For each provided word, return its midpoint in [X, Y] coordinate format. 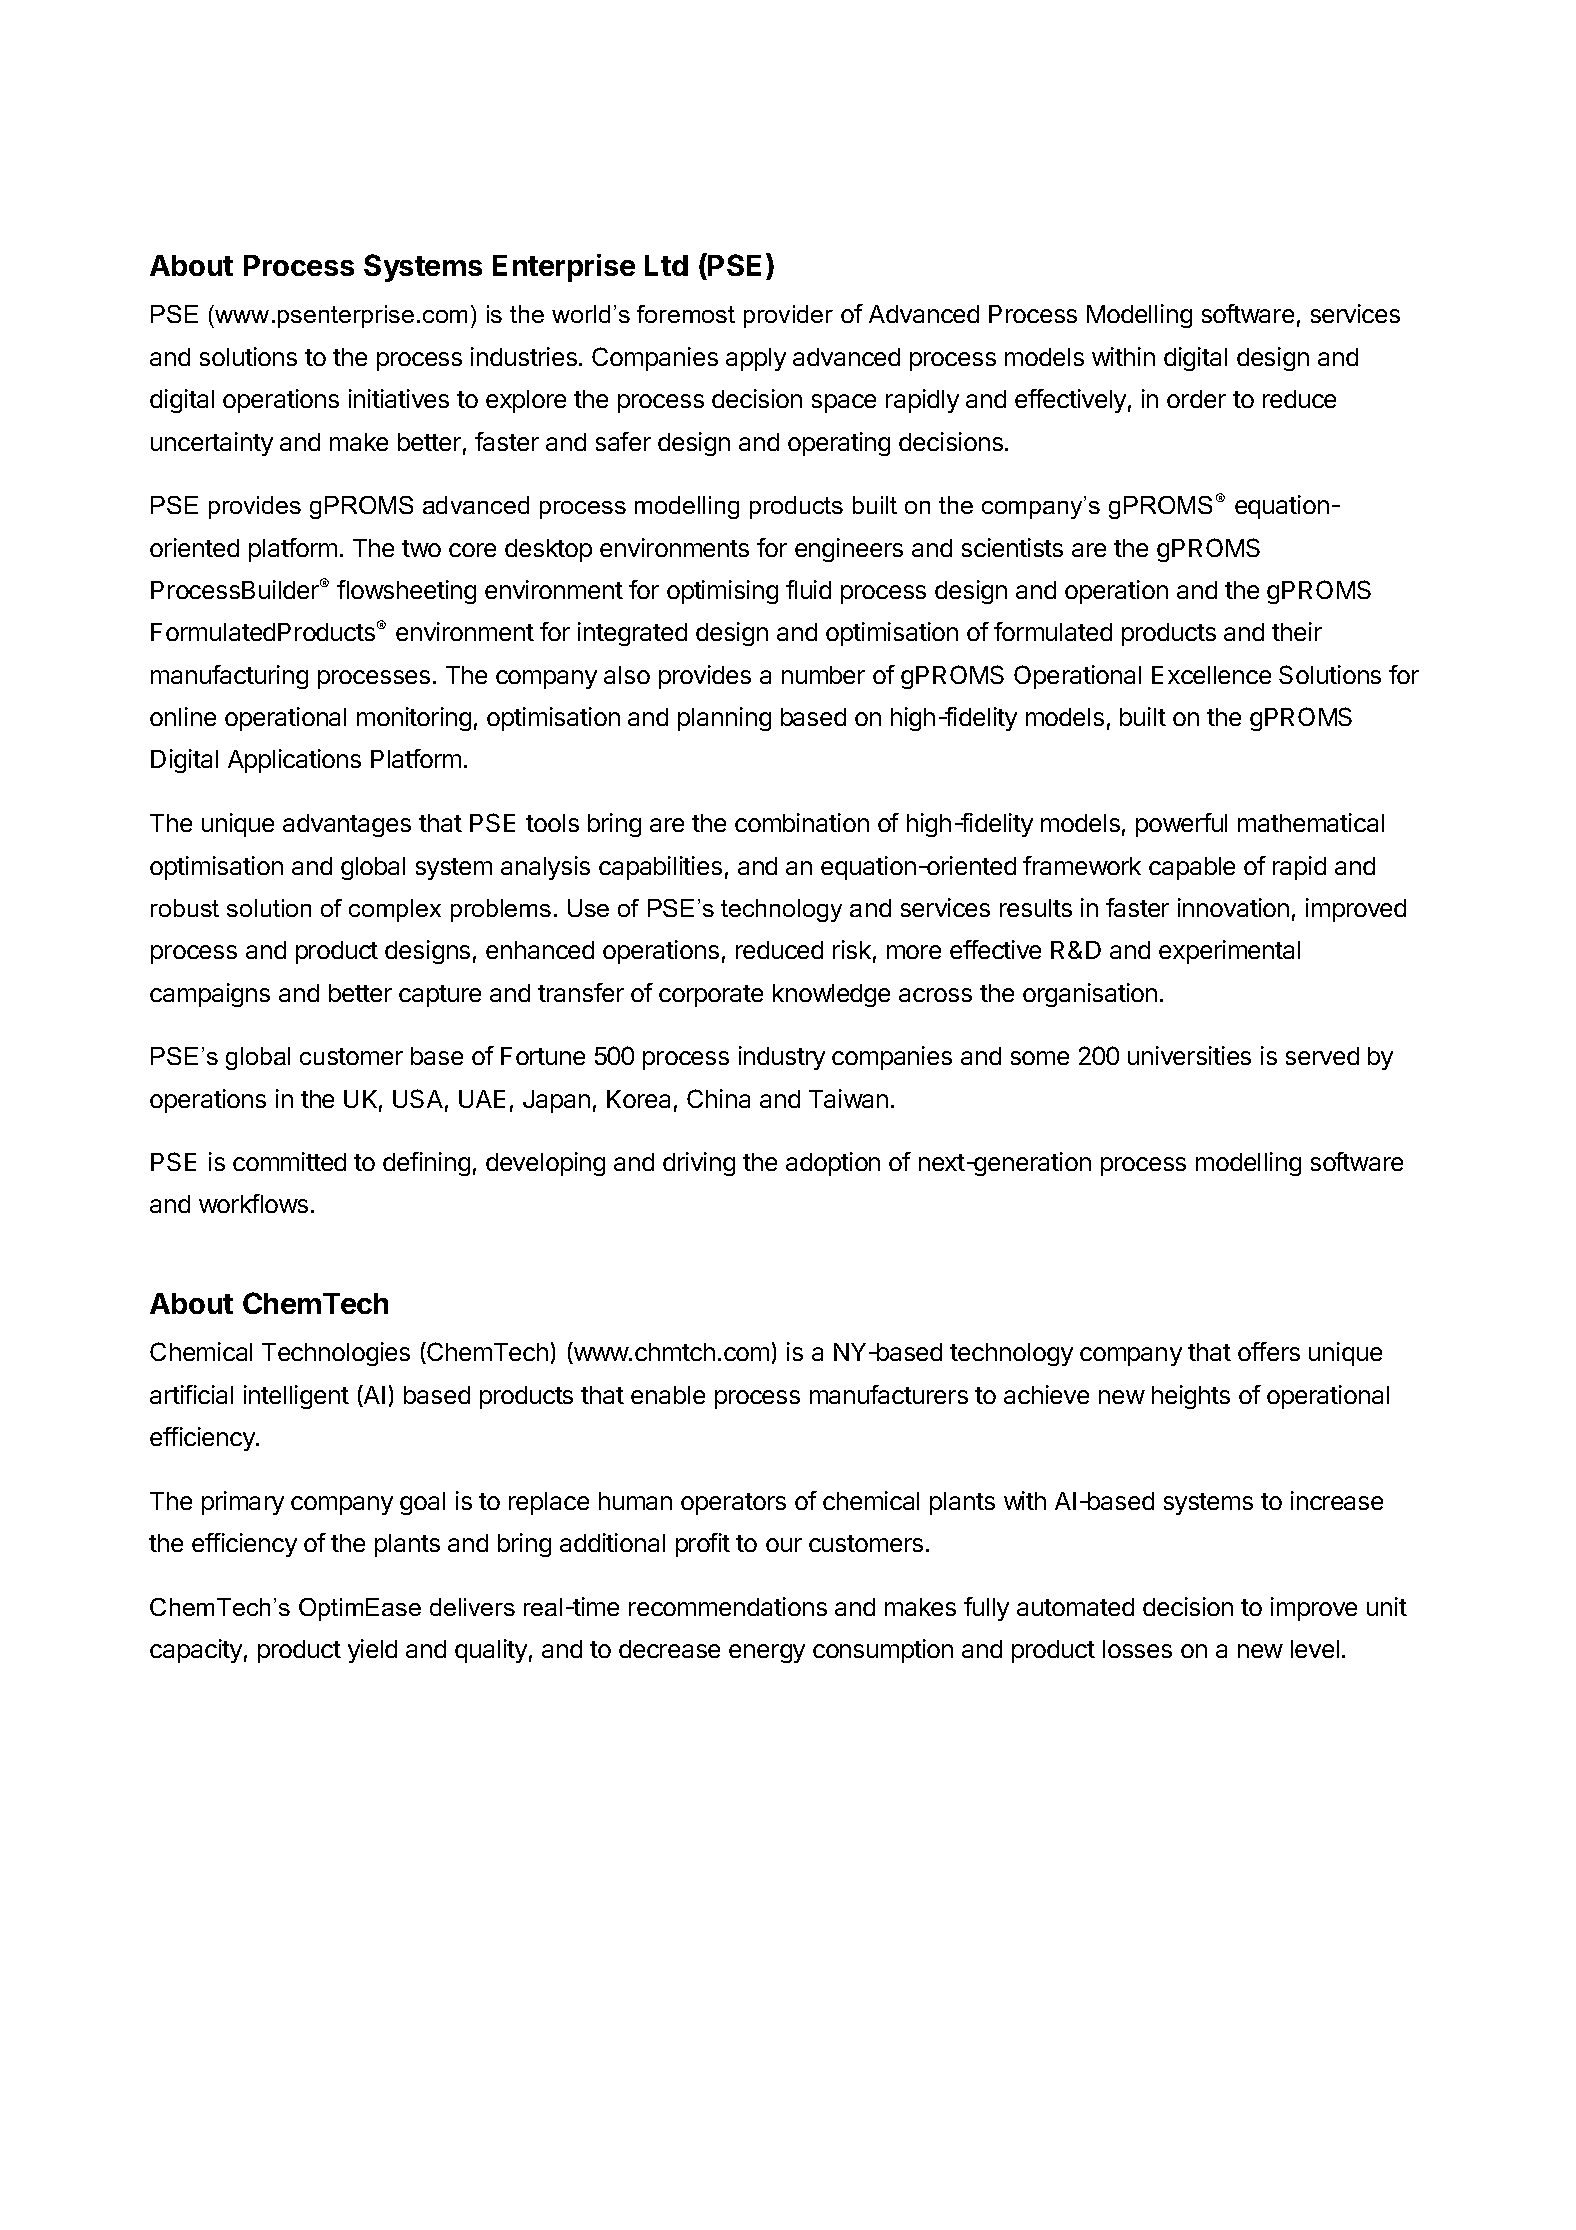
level [1315, 1649]
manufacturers [889, 1394]
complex [395, 910]
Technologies [336, 1354]
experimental [1229, 952]
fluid [808, 589]
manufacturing [229, 677]
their [1297, 631]
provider [788, 316]
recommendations [728, 1606]
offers [1269, 1351]
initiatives [399, 398]
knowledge [831, 995]
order [1196, 399]
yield [372, 1651]
